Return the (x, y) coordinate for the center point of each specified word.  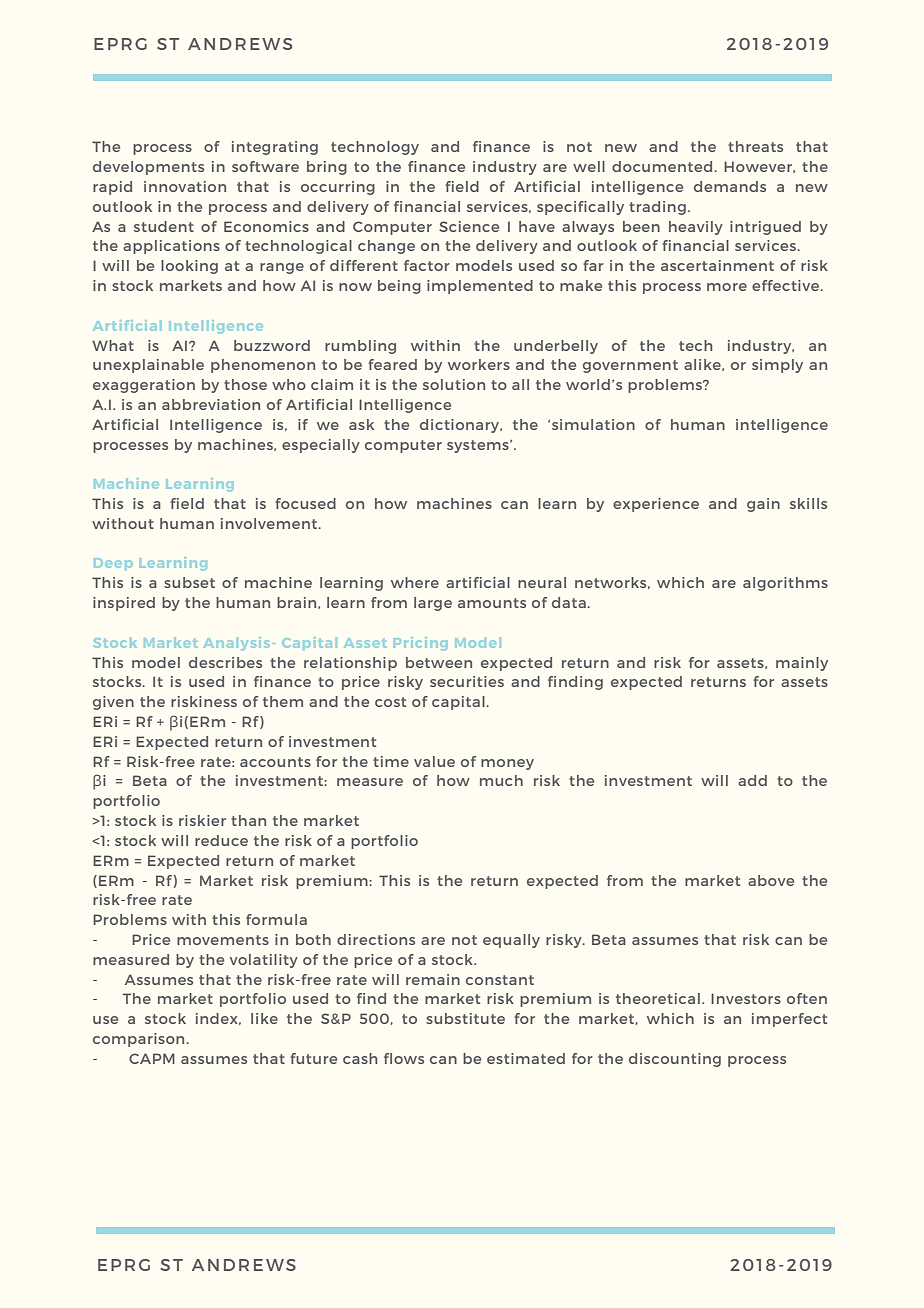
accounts (275, 762)
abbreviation (211, 404)
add (752, 780)
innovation (185, 186)
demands (730, 186)
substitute (465, 1018)
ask (361, 424)
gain (763, 505)
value (434, 761)
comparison (138, 1040)
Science (469, 226)
